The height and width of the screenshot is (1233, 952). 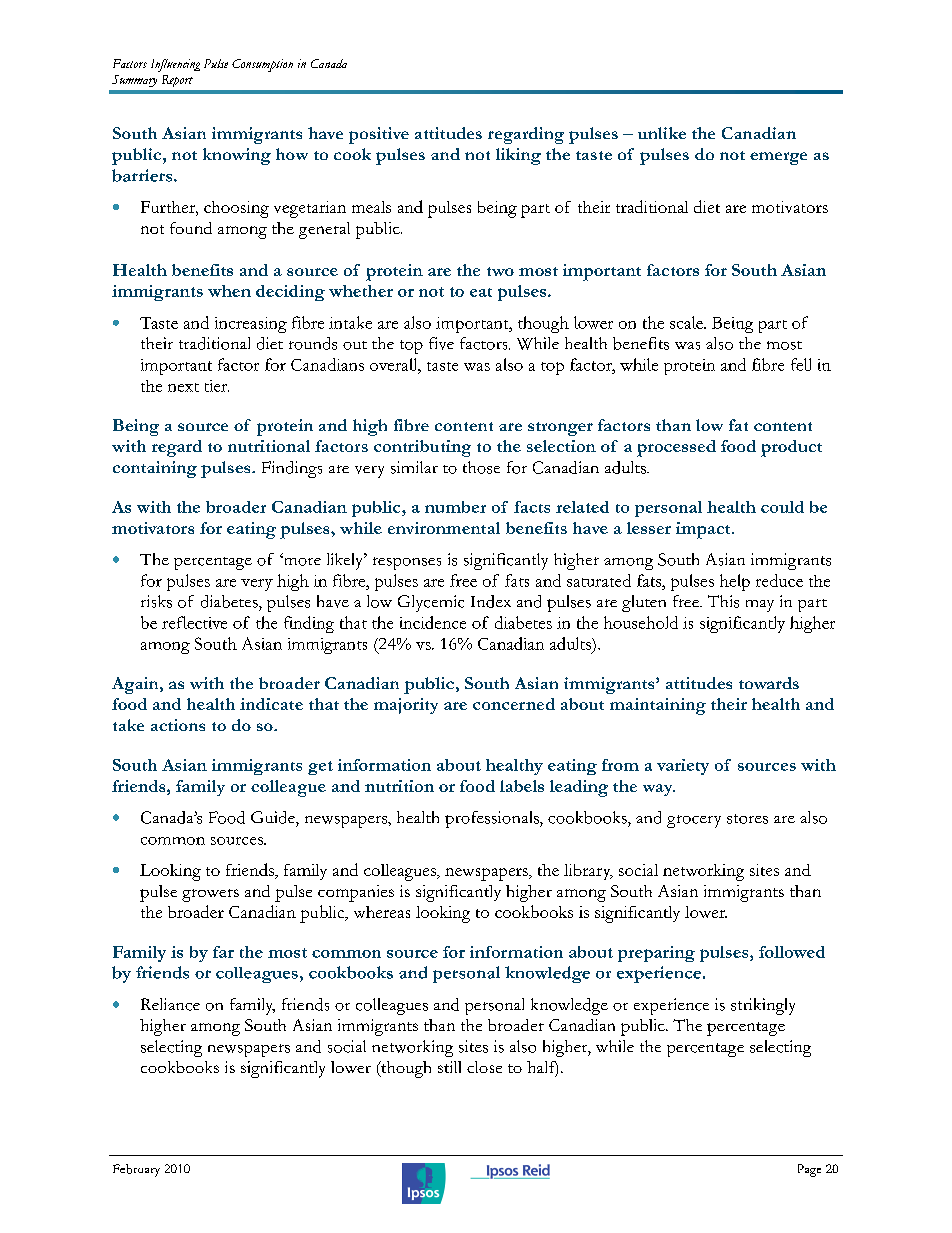 I want to click on unlike, so click(x=662, y=133).
